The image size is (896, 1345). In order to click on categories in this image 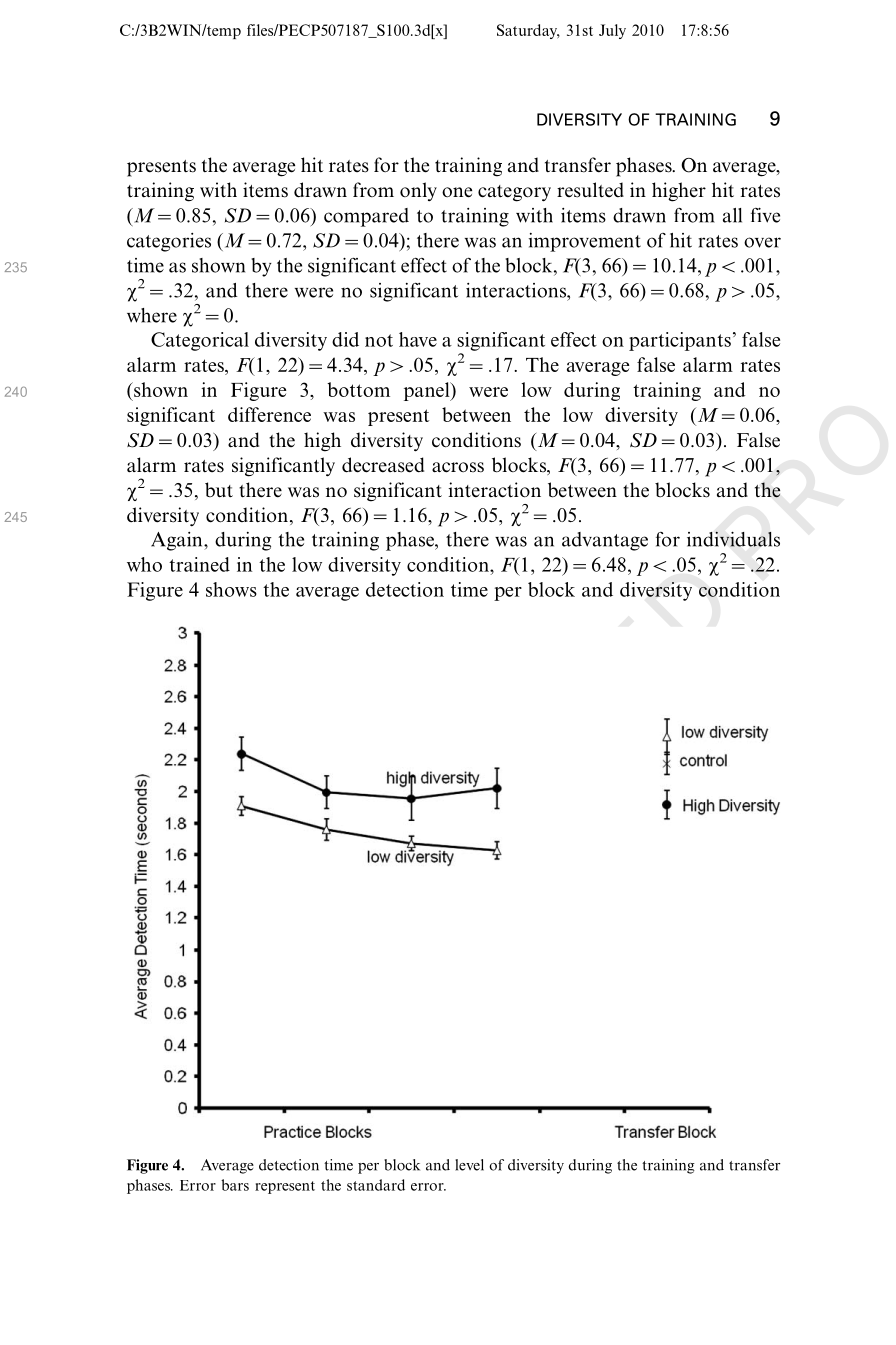, I will do `click(169, 242)`.
